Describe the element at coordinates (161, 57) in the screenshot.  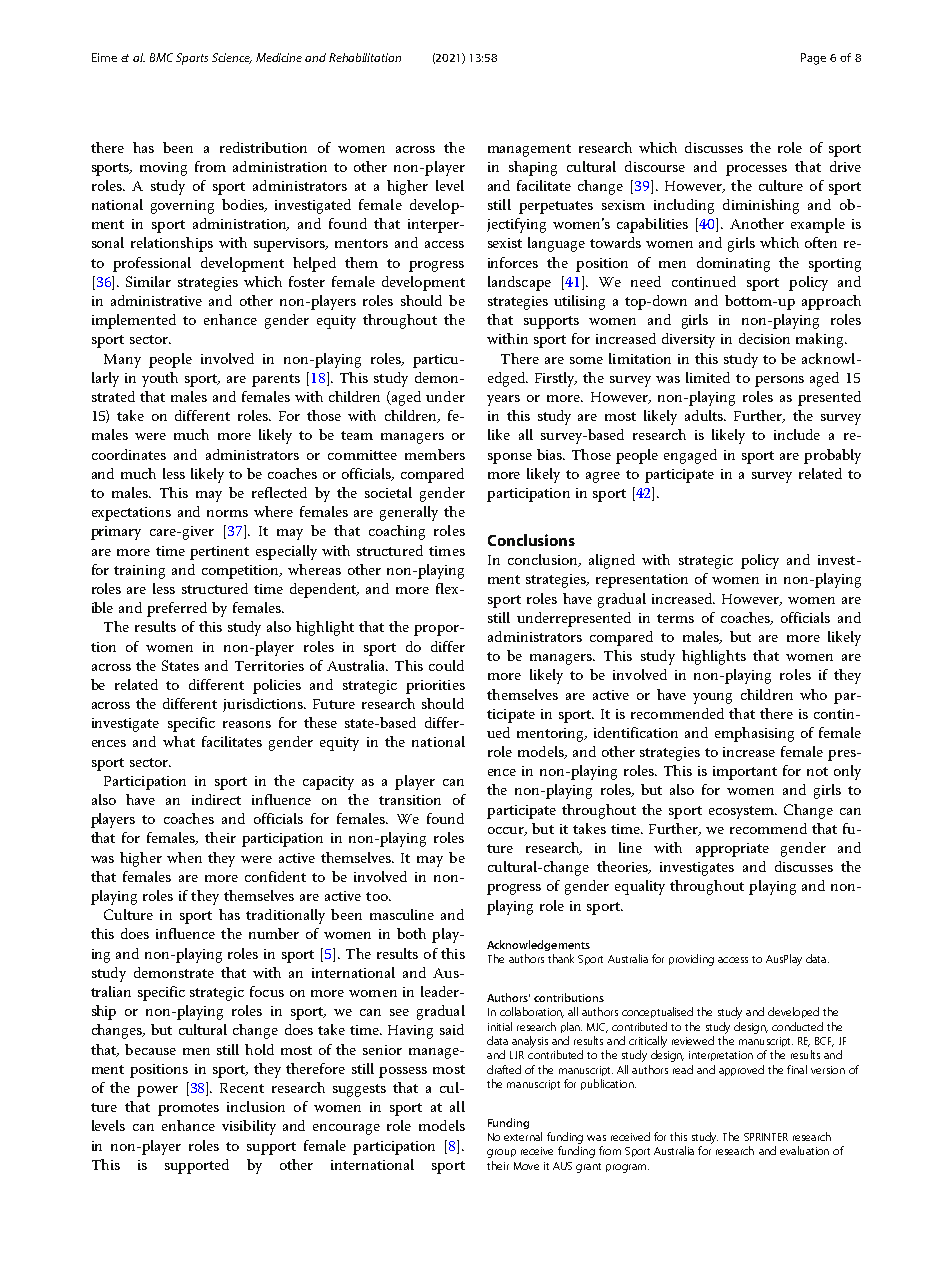
I see `BMC` at that location.
